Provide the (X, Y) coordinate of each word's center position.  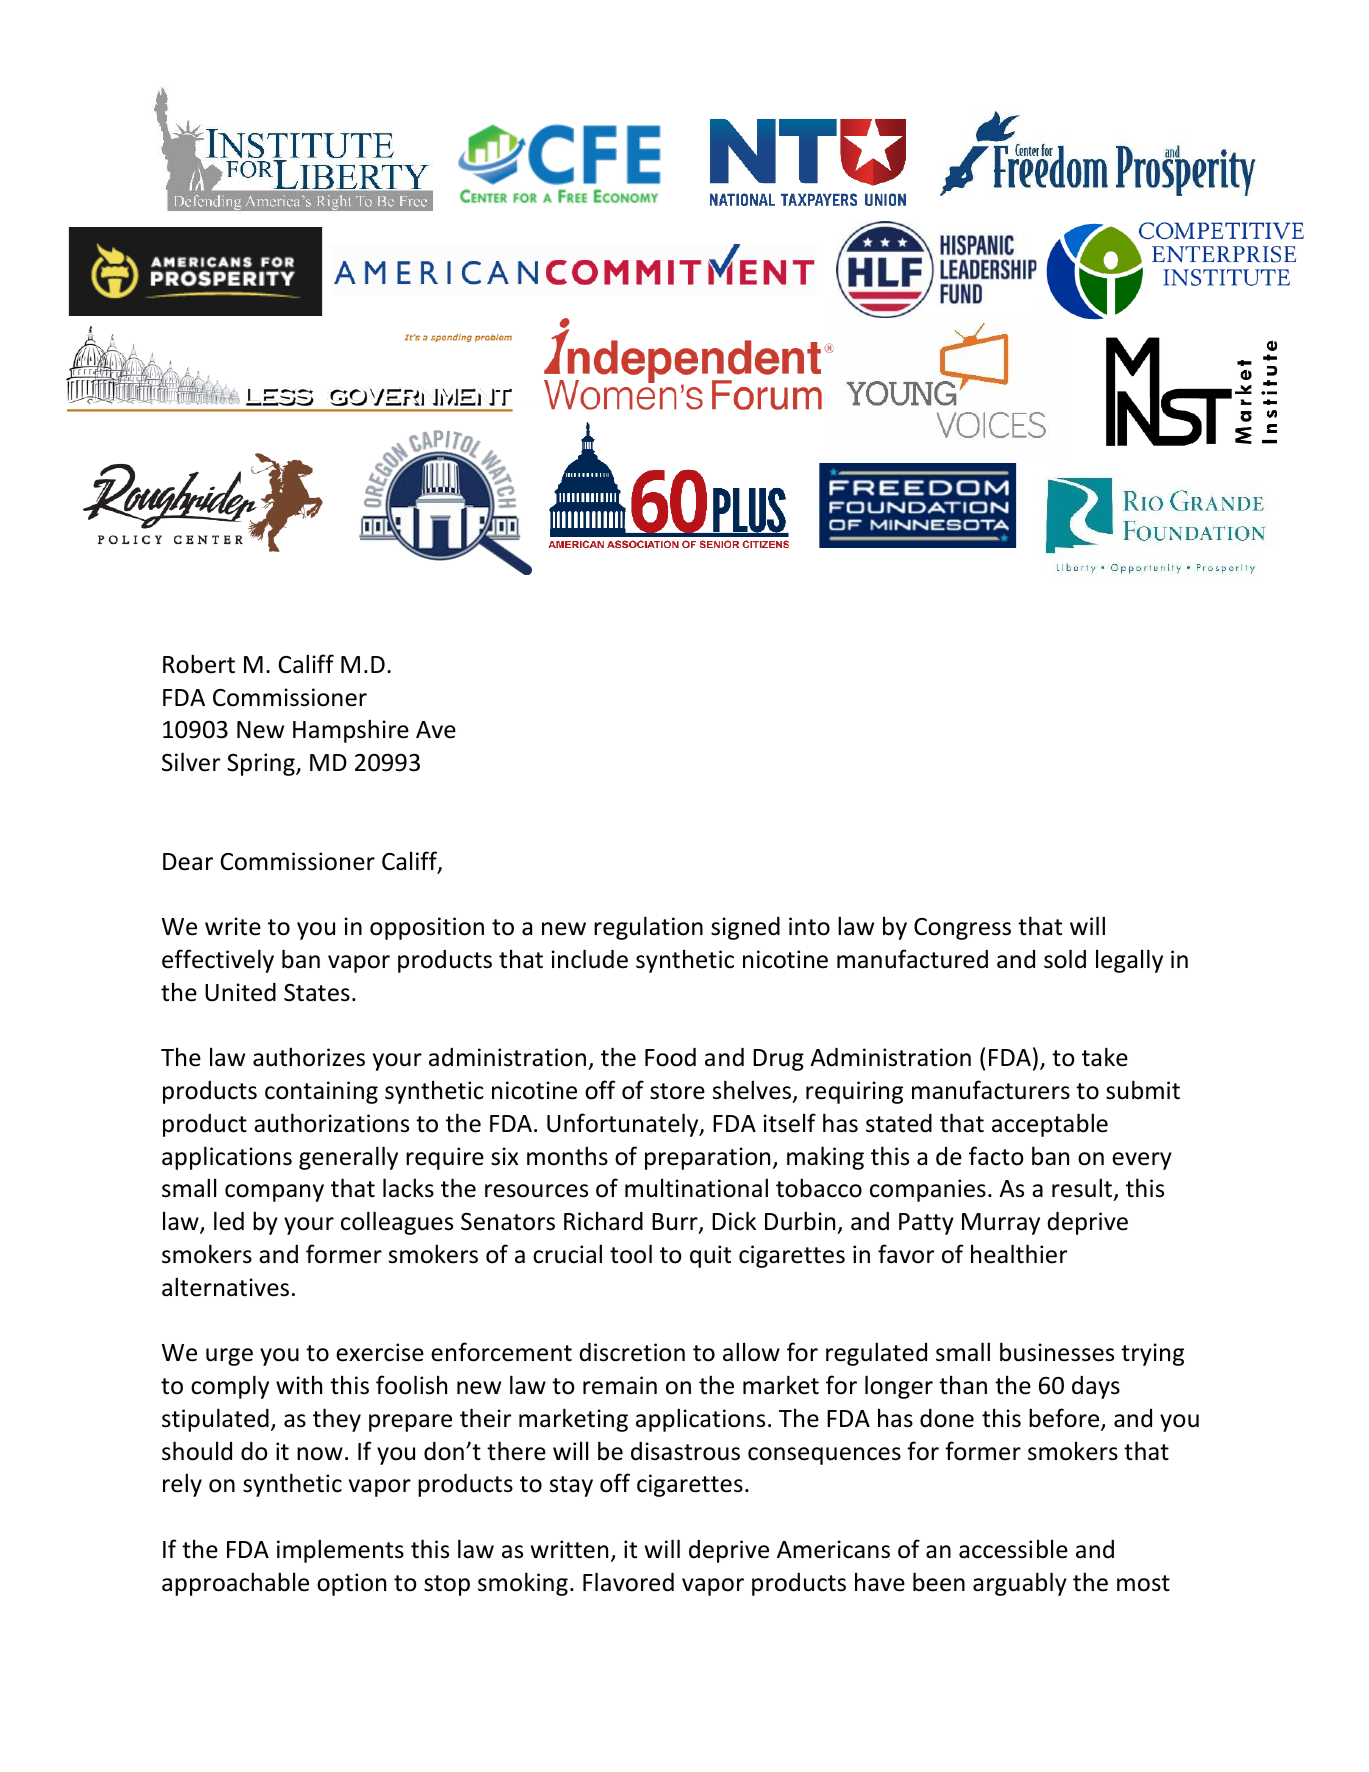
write (233, 926)
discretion (632, 1352)
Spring (262, 764)
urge (229, 1357)
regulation (648, 928)
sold (1065, 959)
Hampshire (351, 731)
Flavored (628, 1582)
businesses (1057, 1352)
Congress (962, 929)
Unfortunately (624, 1125)
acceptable (1050, 1125)
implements (340, 1551)
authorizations (331, 1123)
